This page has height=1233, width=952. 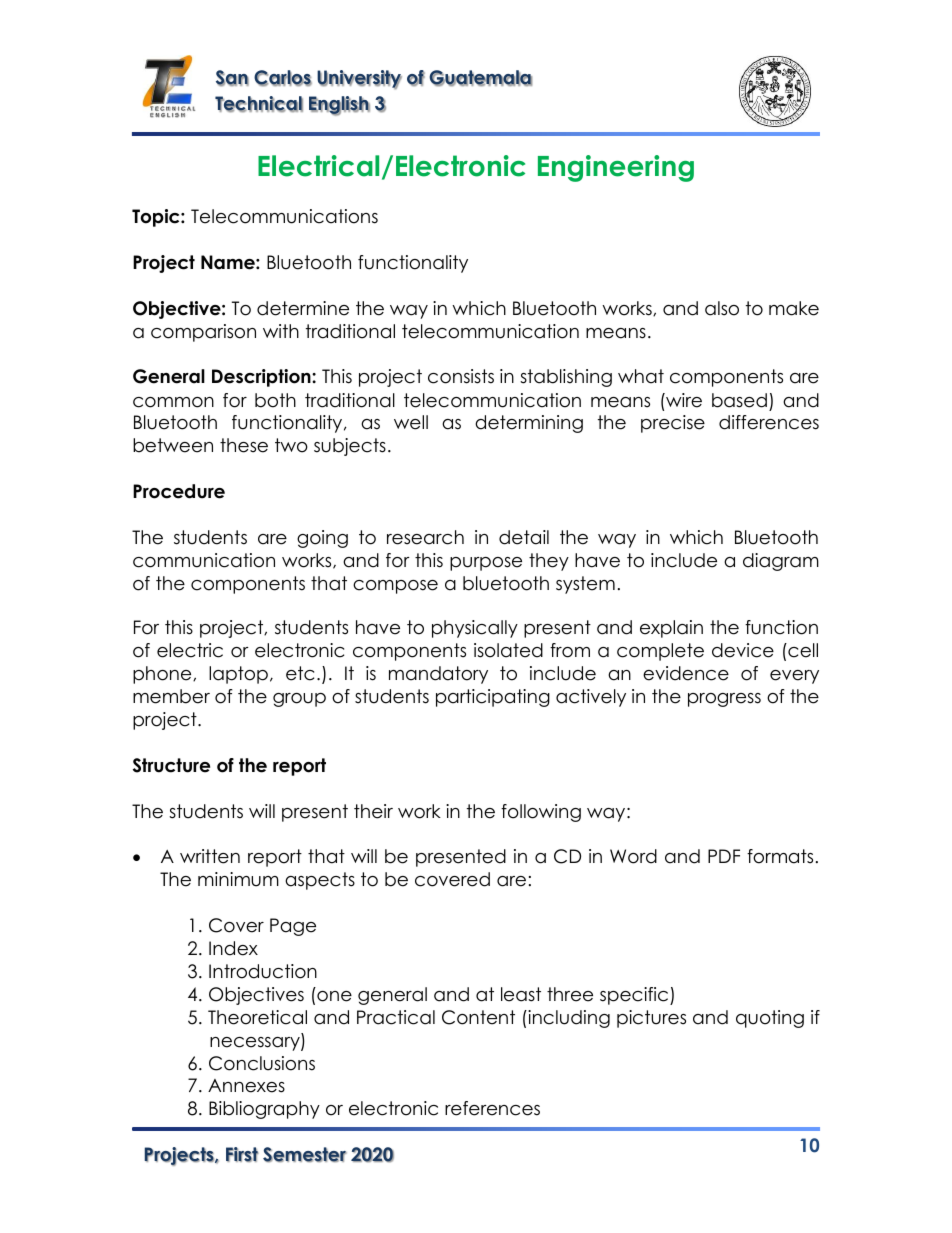 What do you see at coordinates (724, 856) in the page?
I see `PDF` at bounding box center [724, 856].
